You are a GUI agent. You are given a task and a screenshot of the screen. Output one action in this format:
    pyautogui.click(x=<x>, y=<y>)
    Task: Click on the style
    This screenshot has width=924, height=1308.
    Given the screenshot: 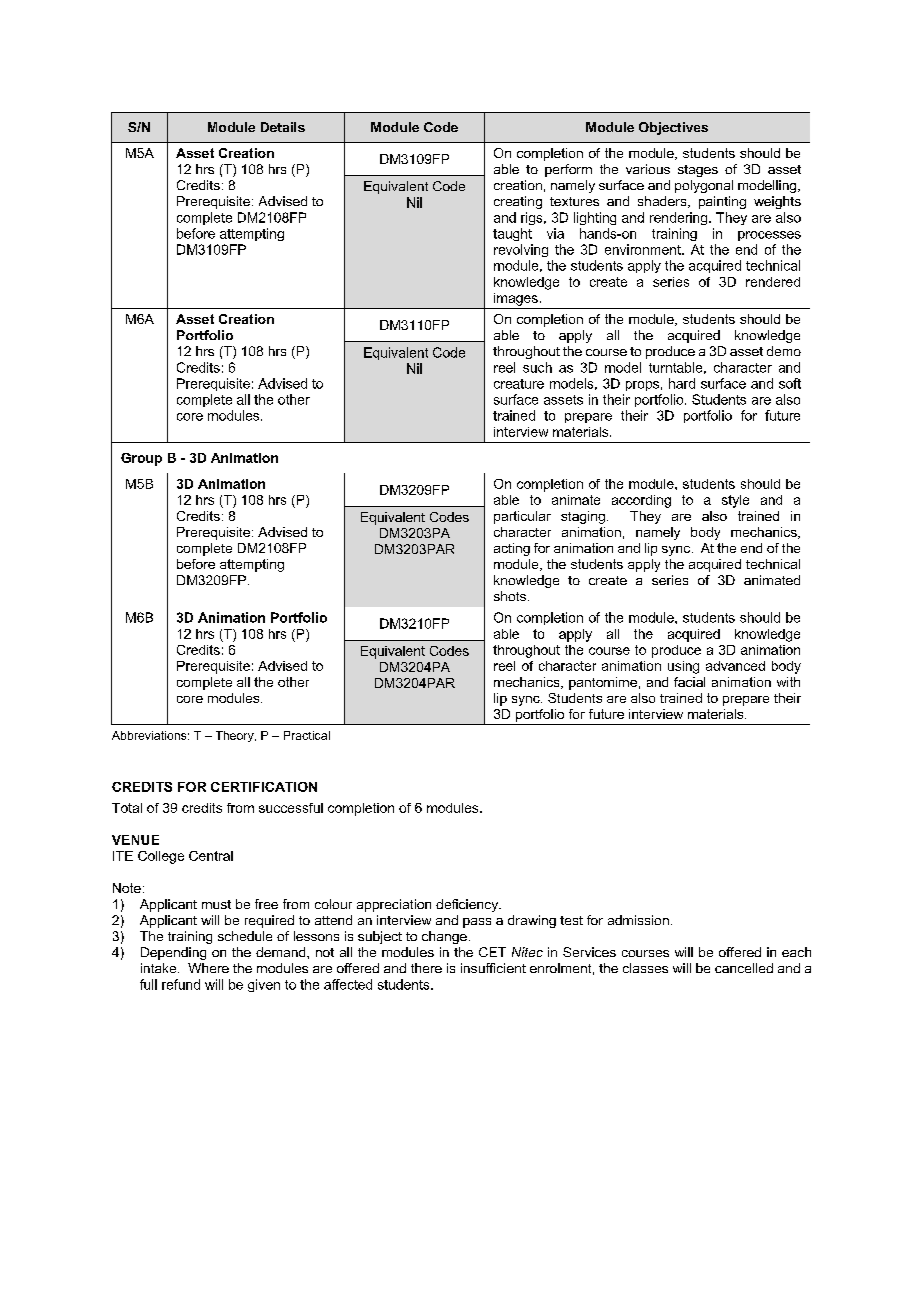 What is the action you would take?
    pyautogui.click(x=735, y=501)
